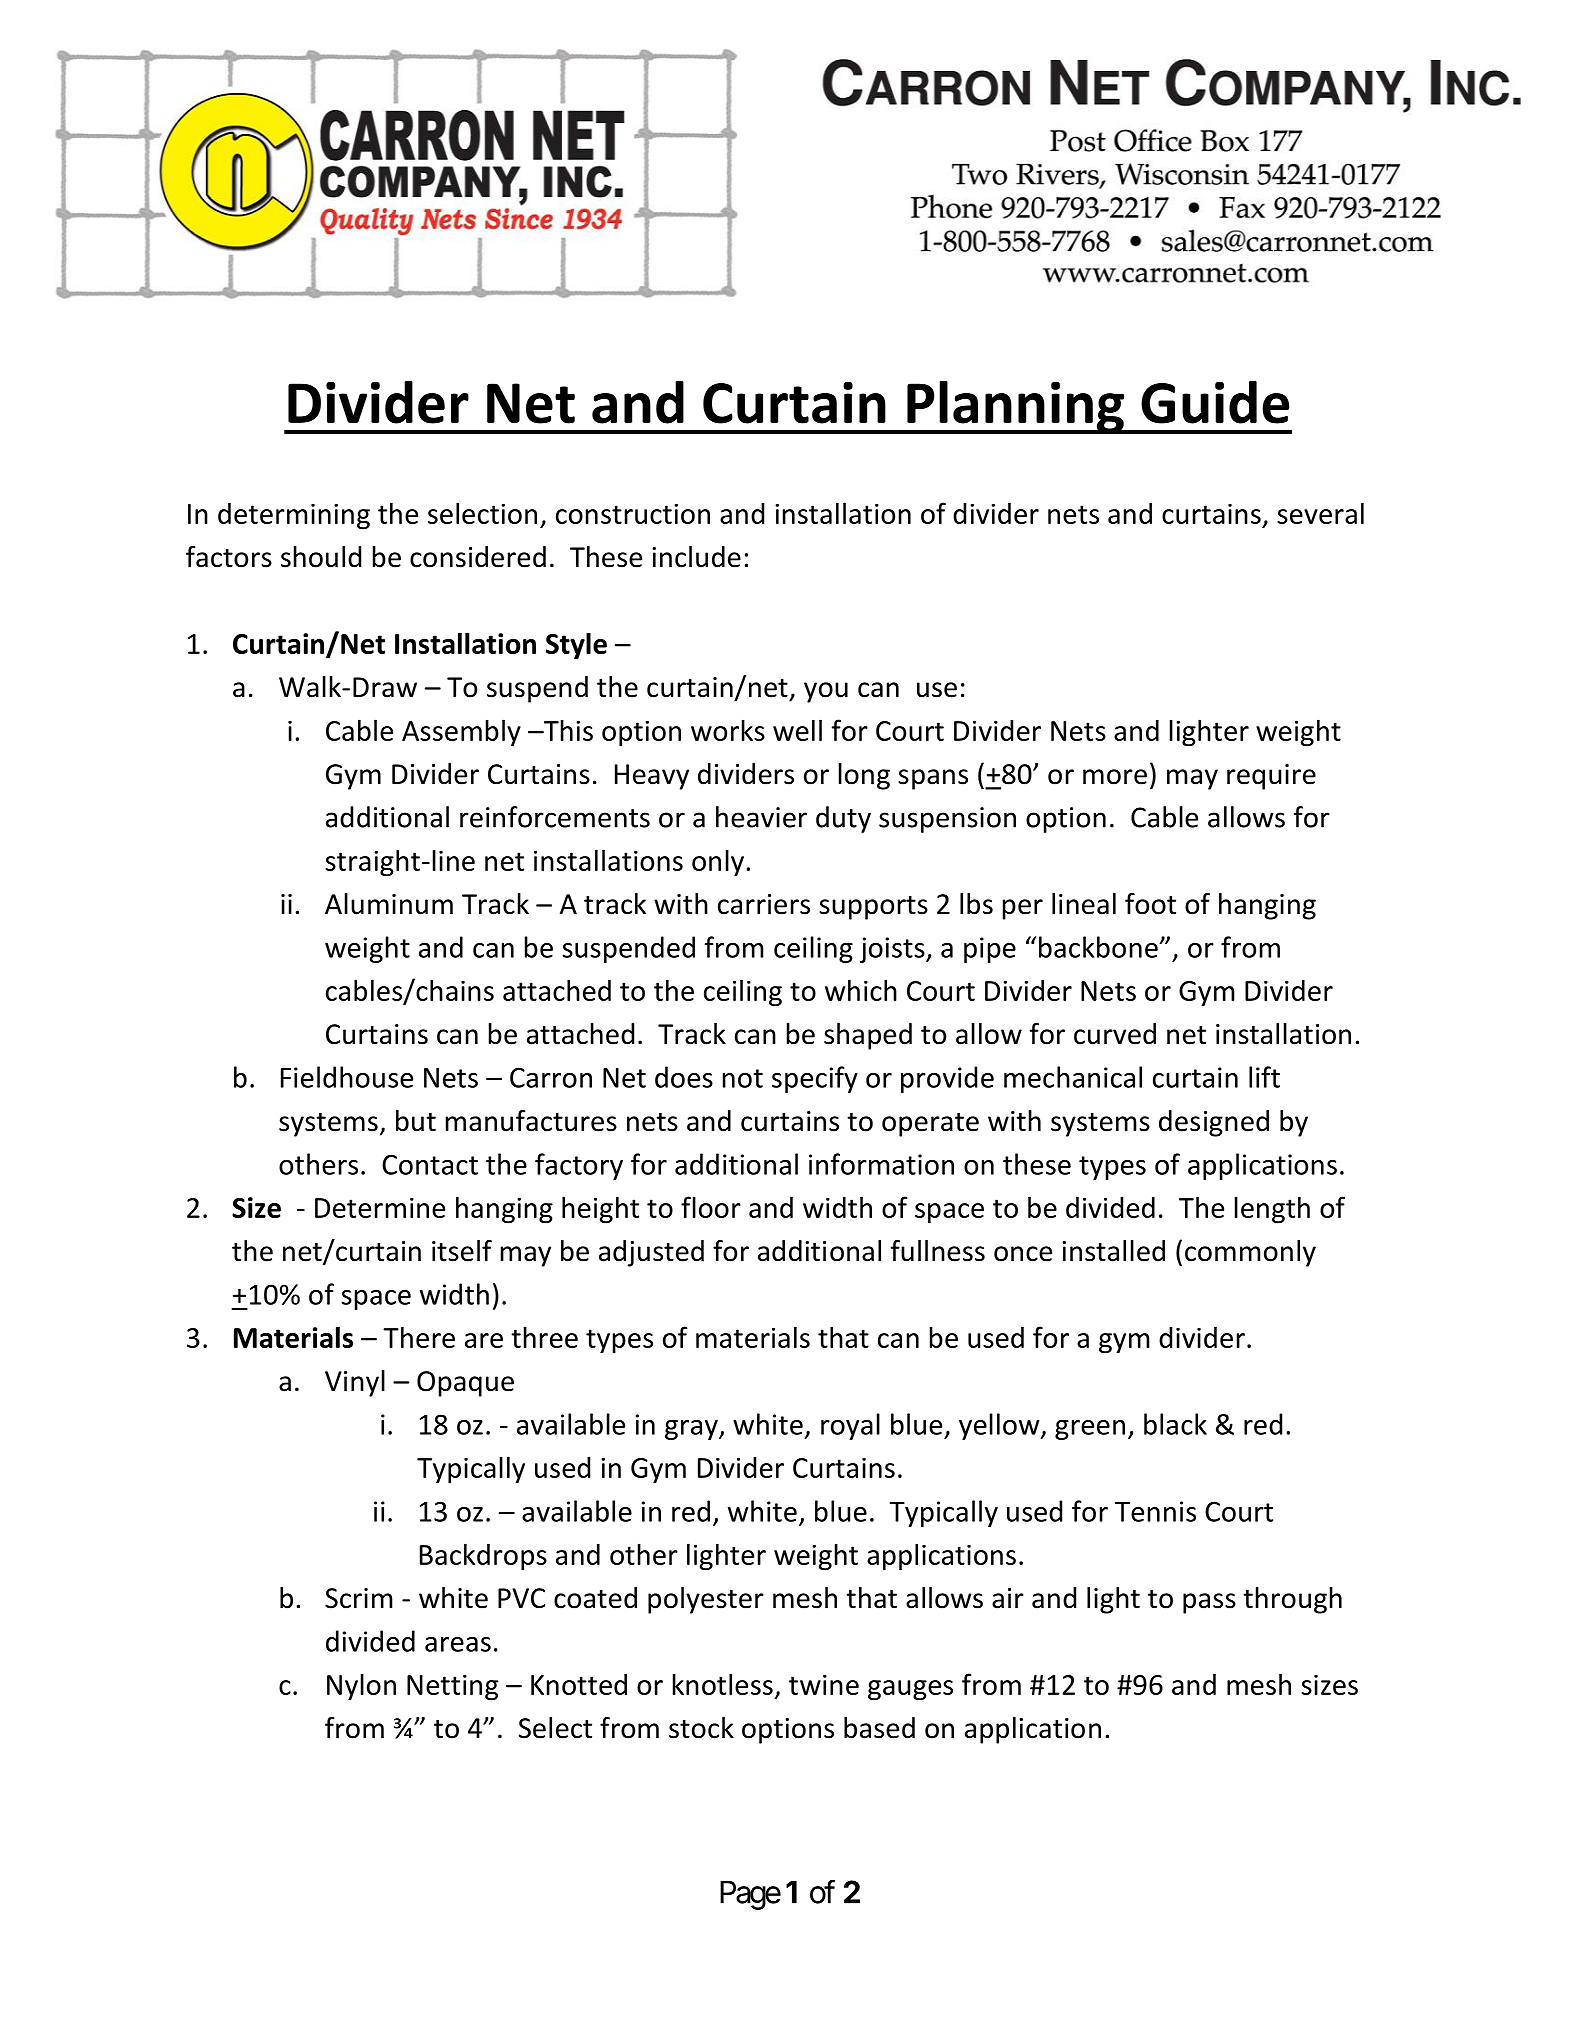 Image resolution: width=1576 pixels, height=2039 pixels. What do you see at coordinates (416, 1121) in the screenshot?
I see `but` at bounding box center [416, 1121].
